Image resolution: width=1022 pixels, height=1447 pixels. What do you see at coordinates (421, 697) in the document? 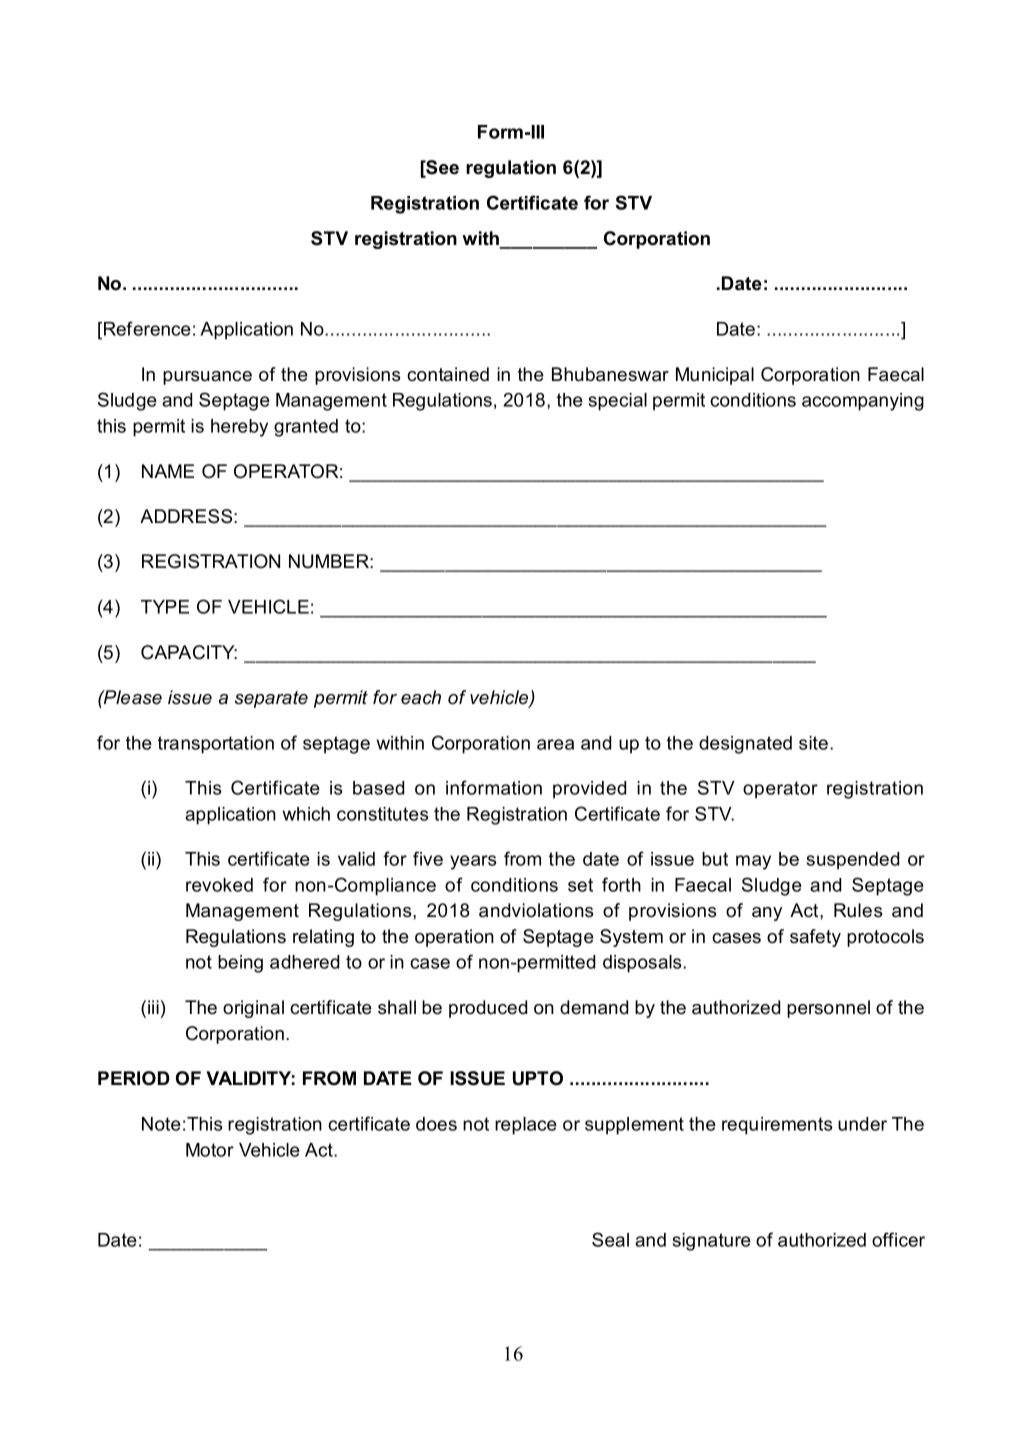
I see `each` at bounding box center [421, 697].
